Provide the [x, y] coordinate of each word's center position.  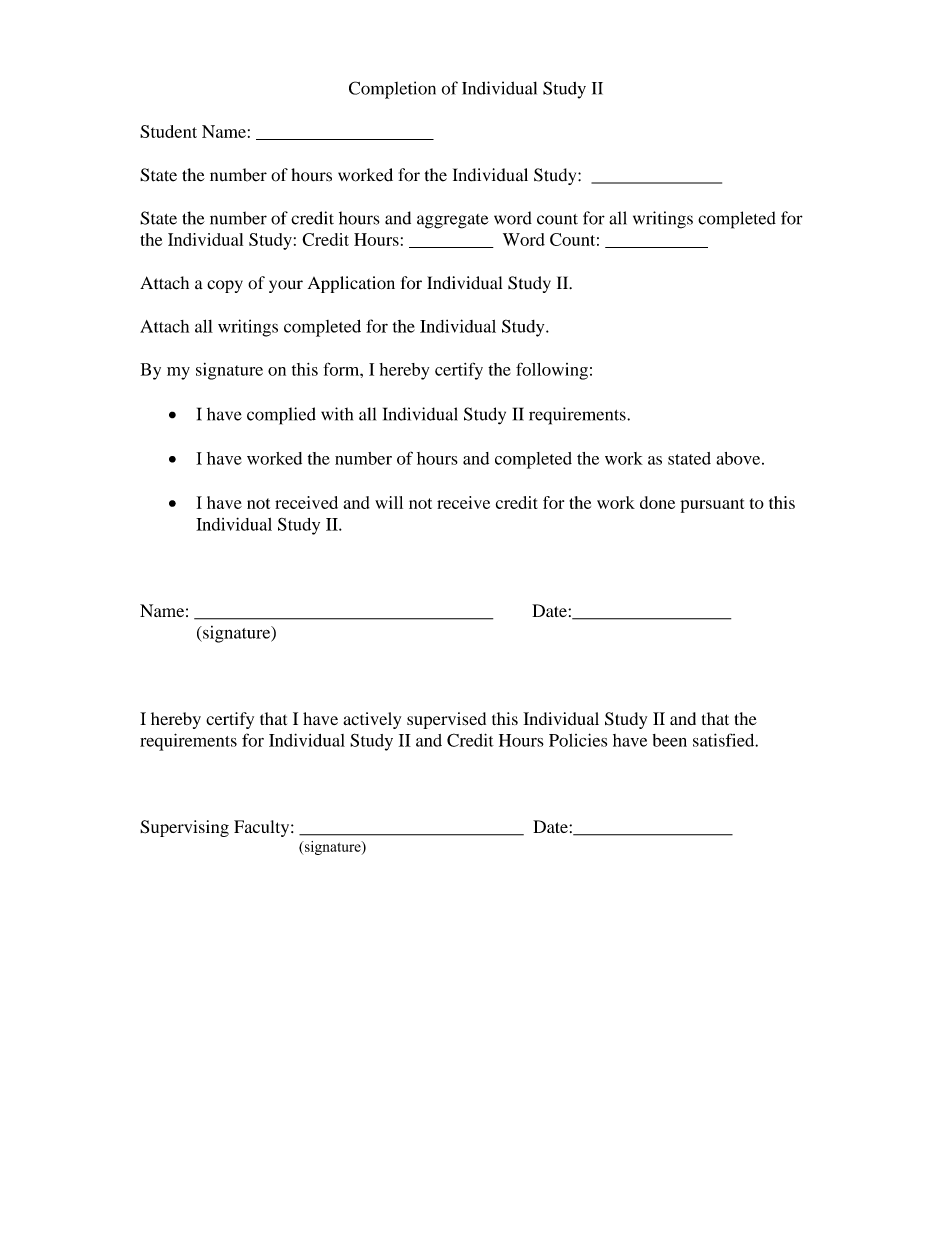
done [657, 502]
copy [225, 286]
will [389, 502]
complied [281, 416]
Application [351, 284]
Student [168, 131]
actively [372, 720]
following [552, 371]
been [670, 740]
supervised [446, 720]
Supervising [184, 828]
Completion [392, 90]
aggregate [453, 221]
